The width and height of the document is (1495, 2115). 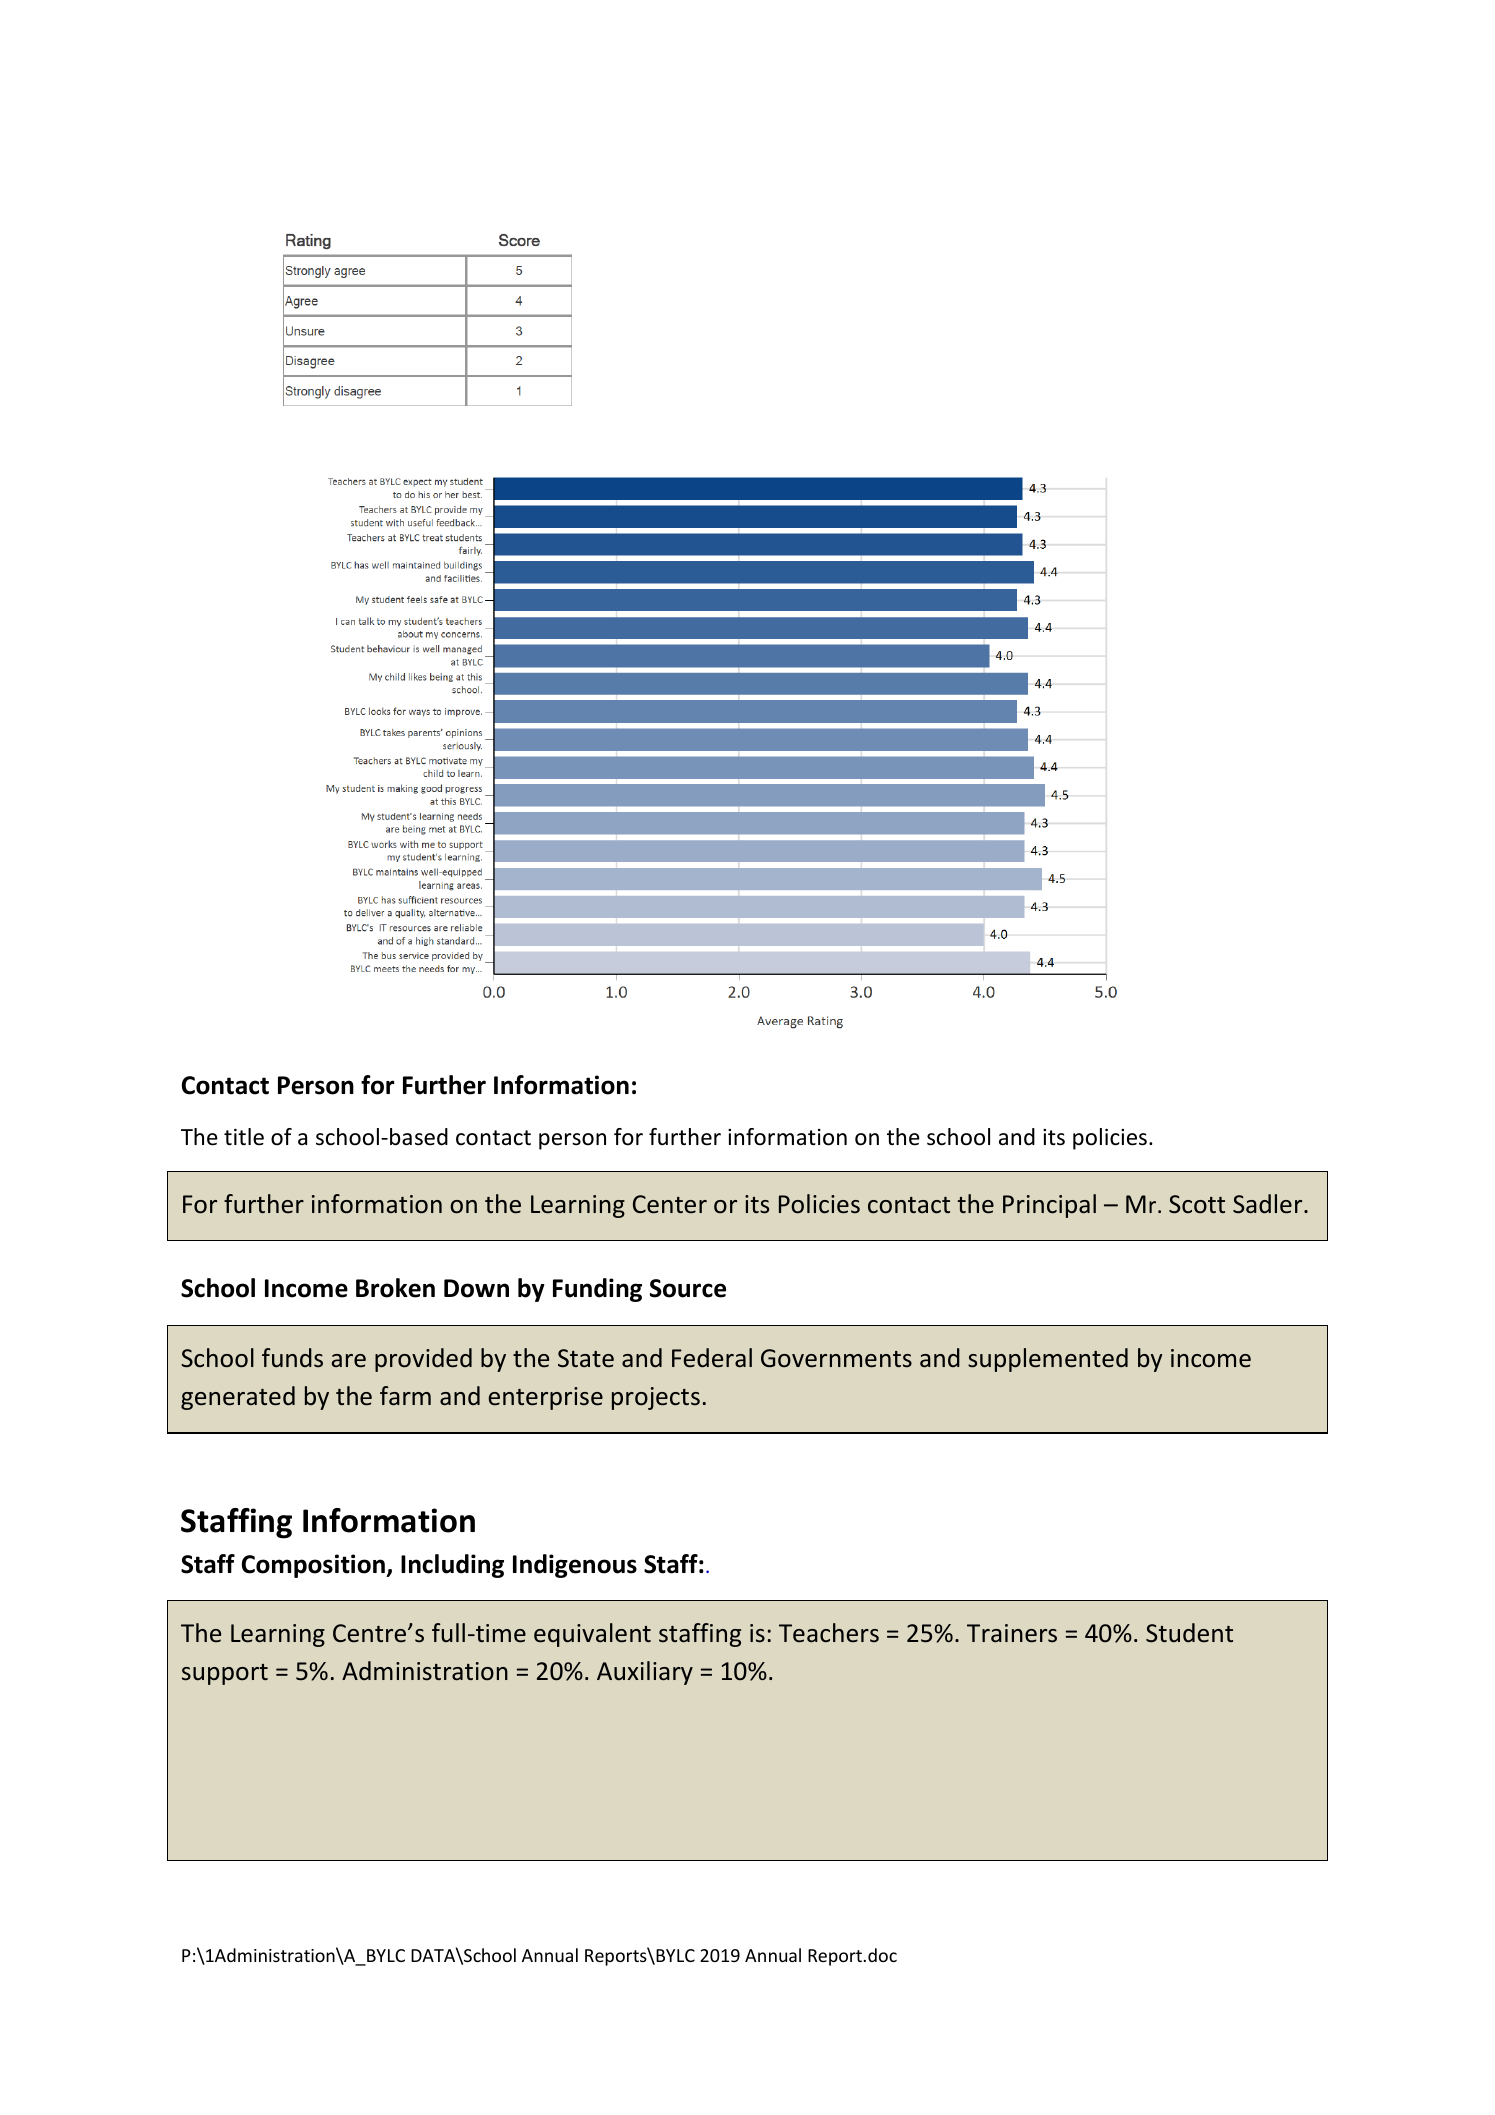 What do you see at coordinates (244, 1137) in the document?
I see `title` at bounding box center [244, 1137].
